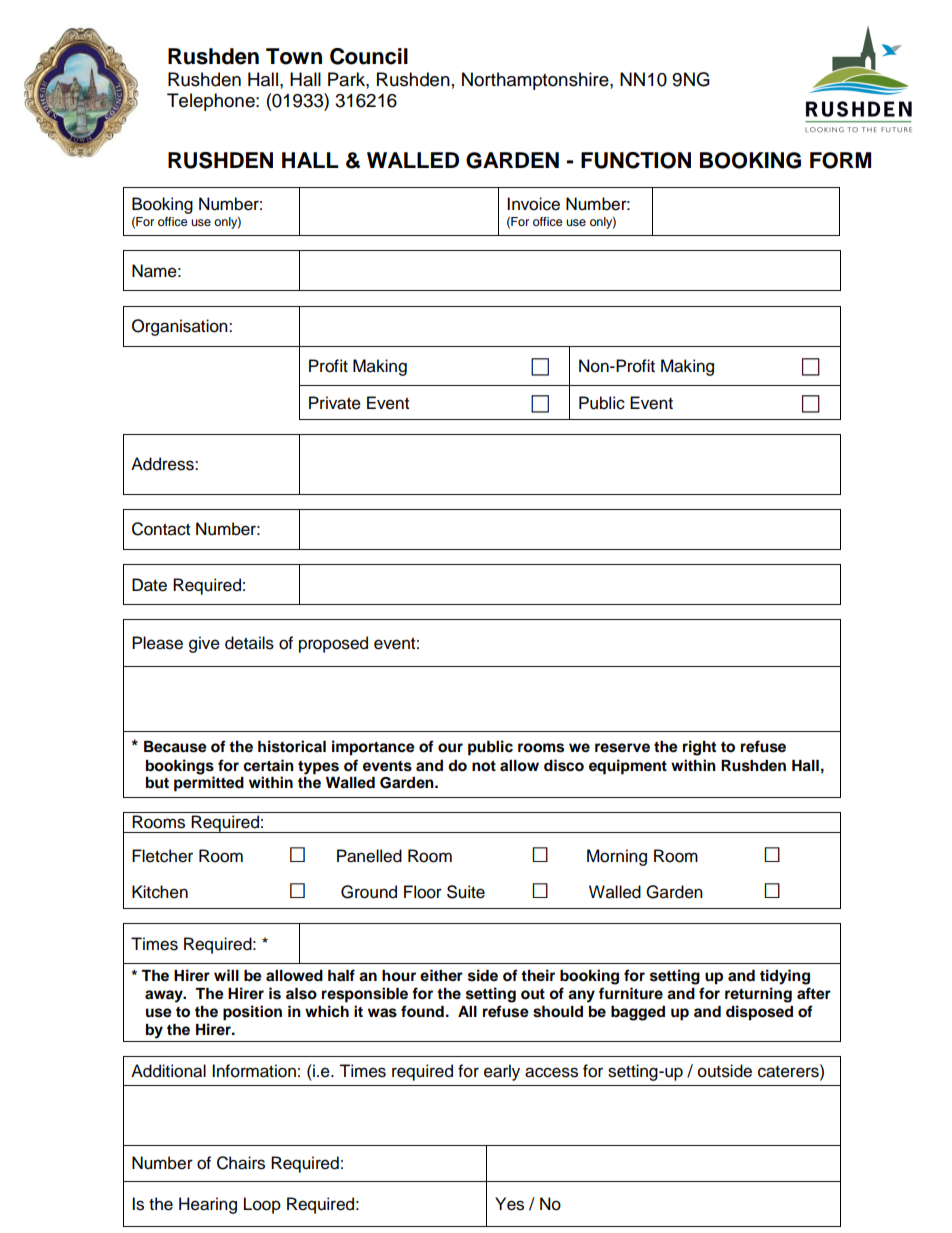 The width and height of the image is (952, 1233). I want to click on Town, so click(294, 56).
